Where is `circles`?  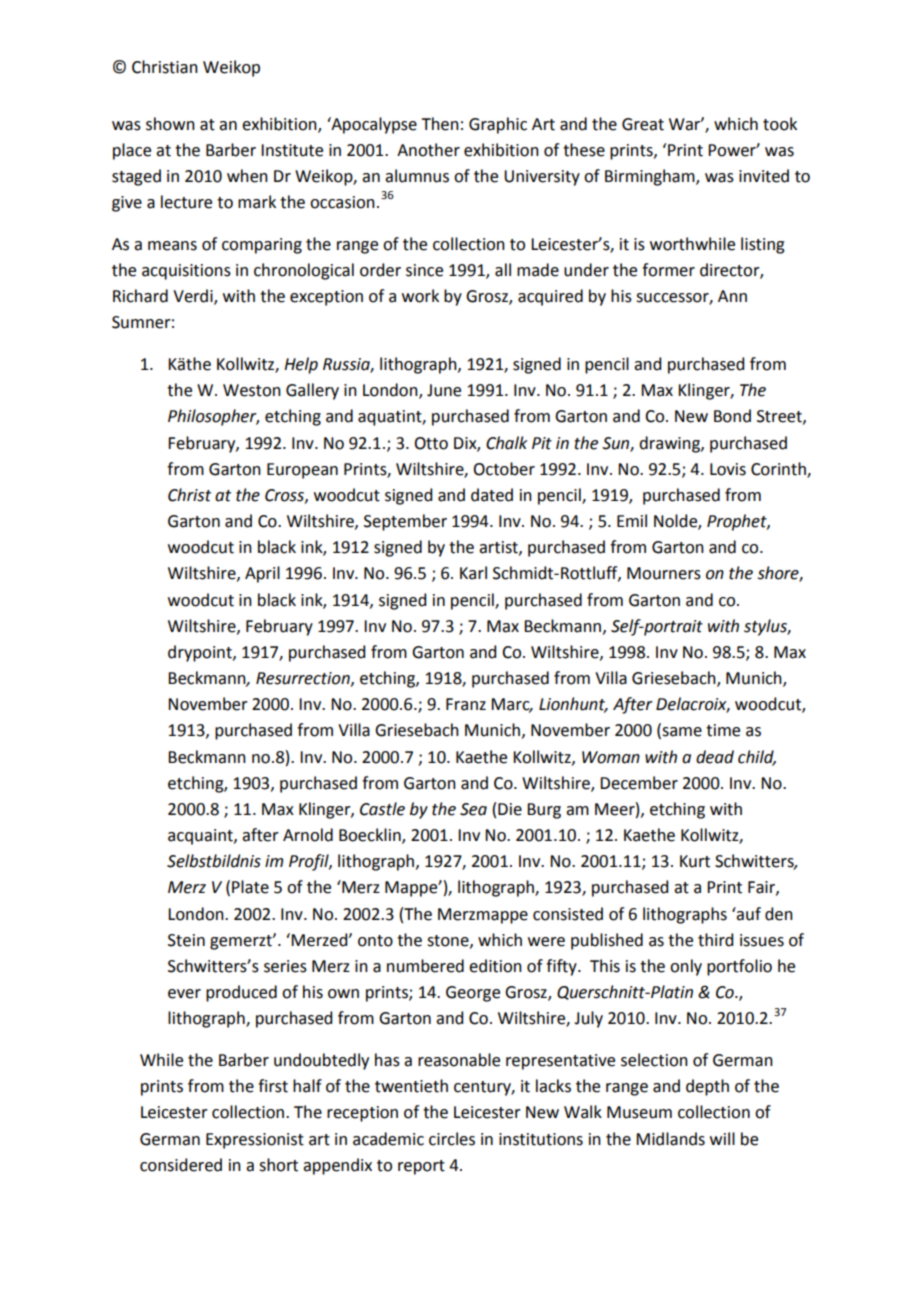 circles is located at coordinates (452, 1139).
